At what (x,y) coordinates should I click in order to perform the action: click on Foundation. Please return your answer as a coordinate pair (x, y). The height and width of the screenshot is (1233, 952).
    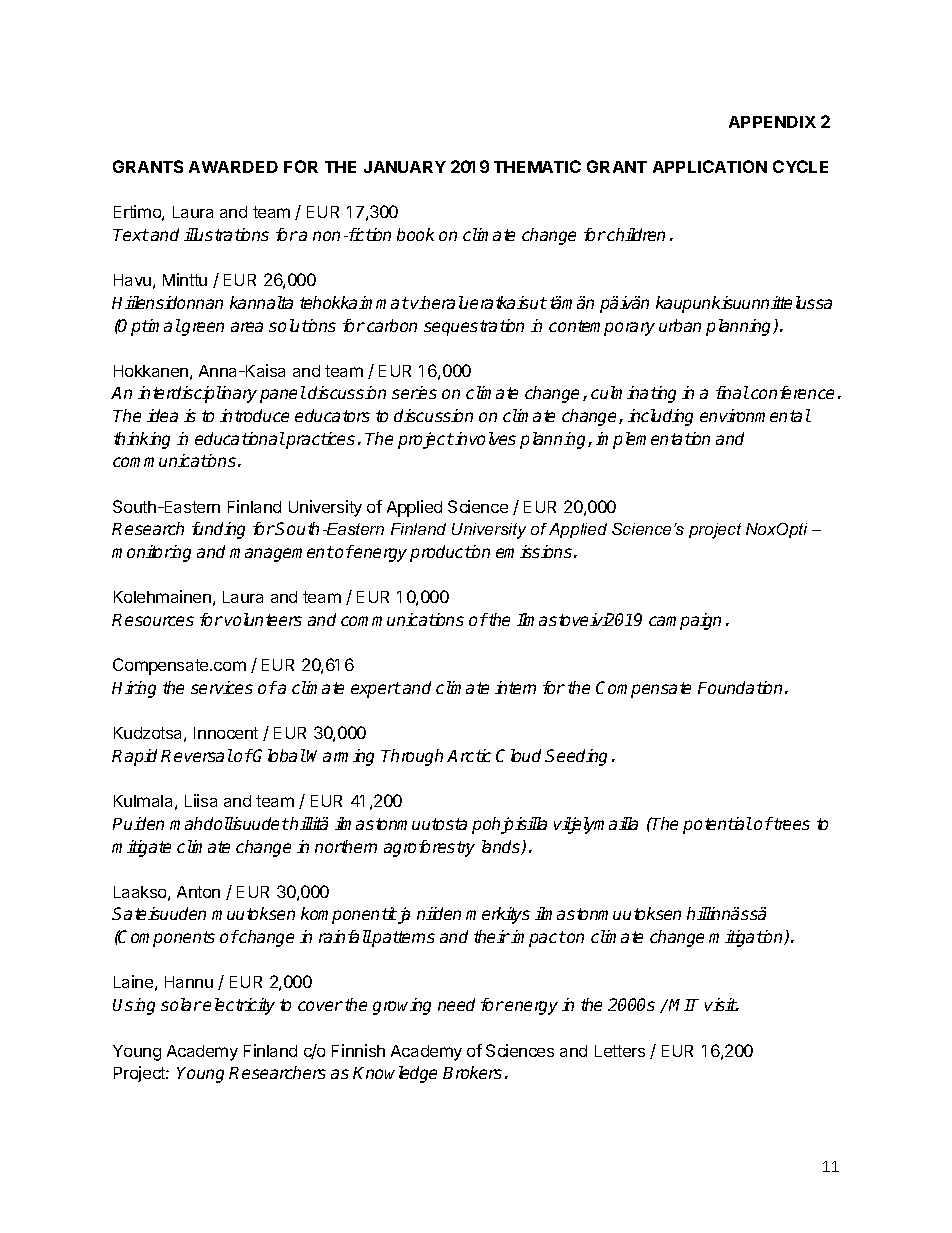
    Looking at the image, I should click on (740, 687).
